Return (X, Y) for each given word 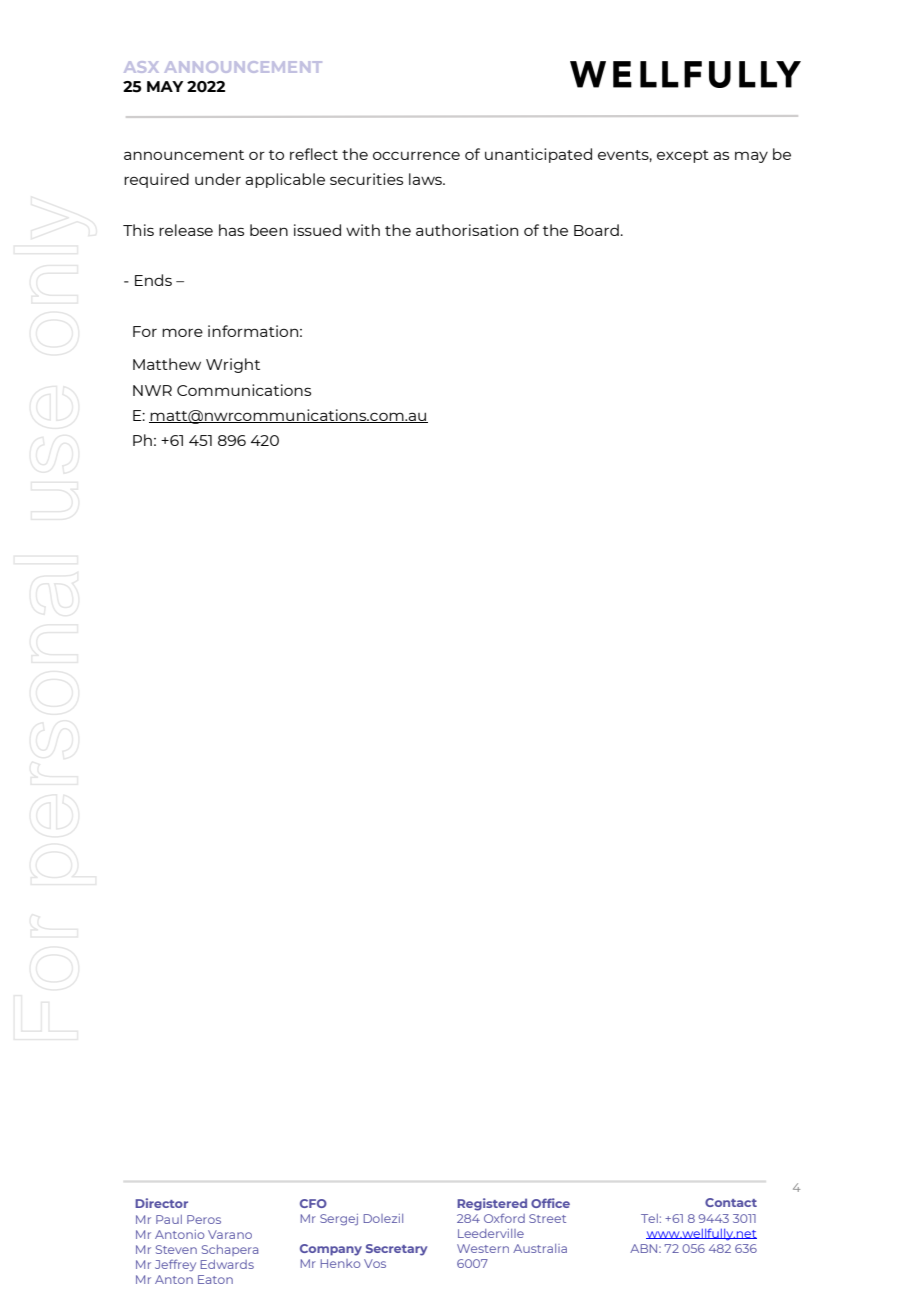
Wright (233, 365)
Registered (492, 1204)
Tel (649, 1218)
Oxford (504, 1218)
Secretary (396, 1250)
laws (426, 179)
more (182, 332)
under (218, 179)
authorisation (467, 230)
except (683, 156)
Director (161, 1203)
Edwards (227, 1264)
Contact (731, 1202)
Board (596, 230)
